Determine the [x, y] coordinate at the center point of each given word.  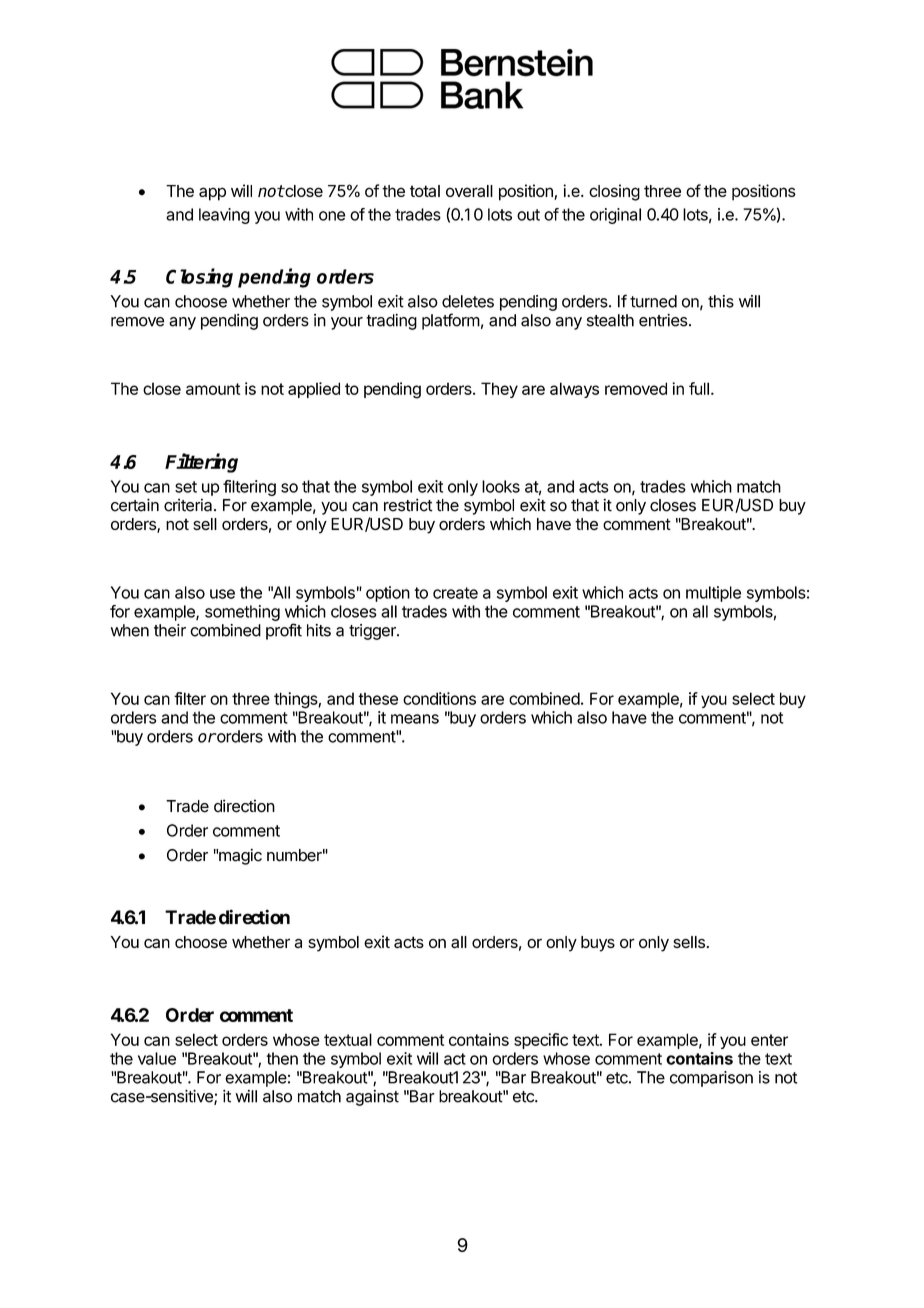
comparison [711, 1079]
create [455, 593]
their [170, 630]
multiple [713, 594]
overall [469, 191]
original [615, 216]
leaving [224, 216]
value [157, 1058]
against [372, 1098]
